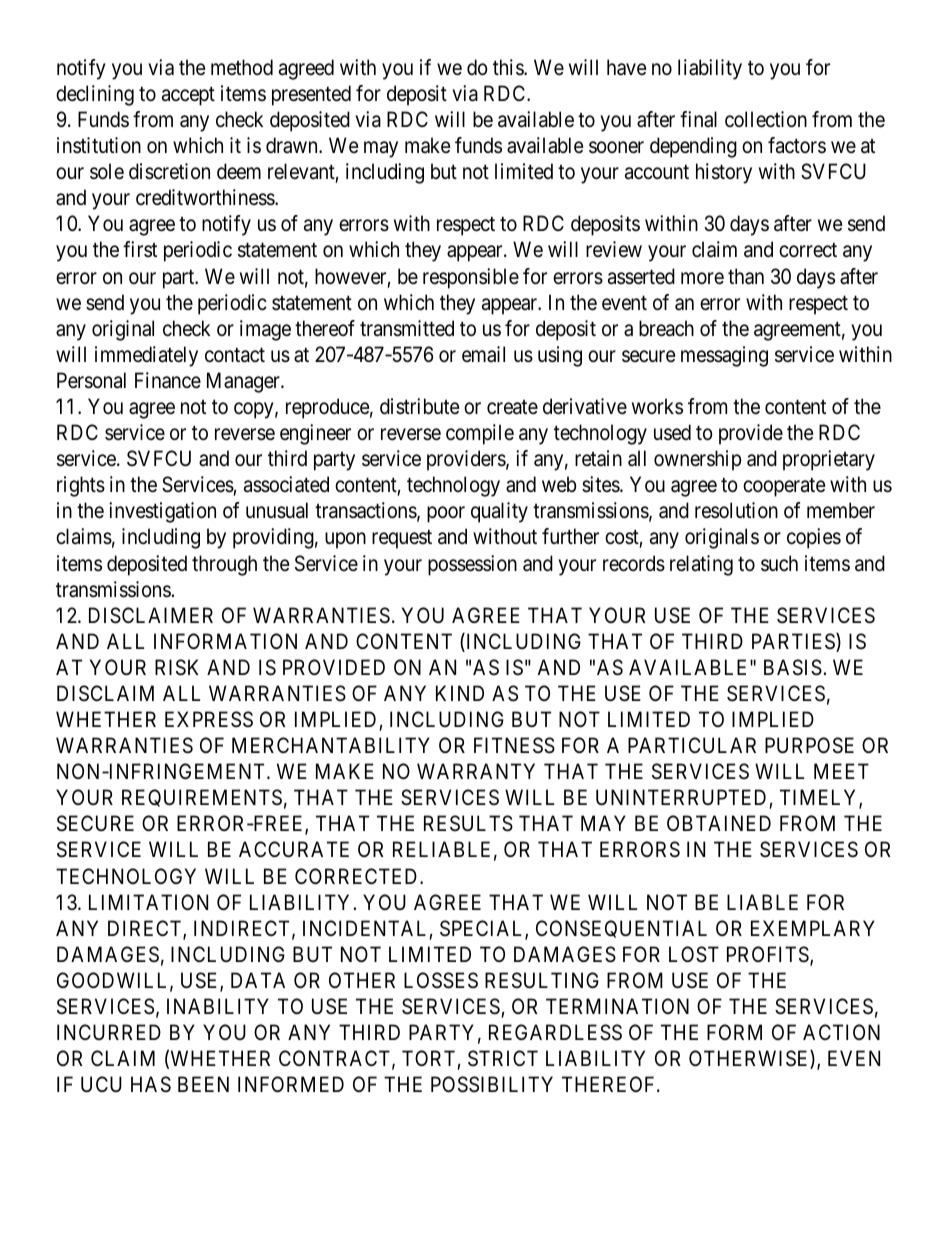 Image resolution: width=952 pixels, height=1233 pixels. What do you see at coordinates (483, 354) in the image?
I see `email` at bounding box center [483, 354].
